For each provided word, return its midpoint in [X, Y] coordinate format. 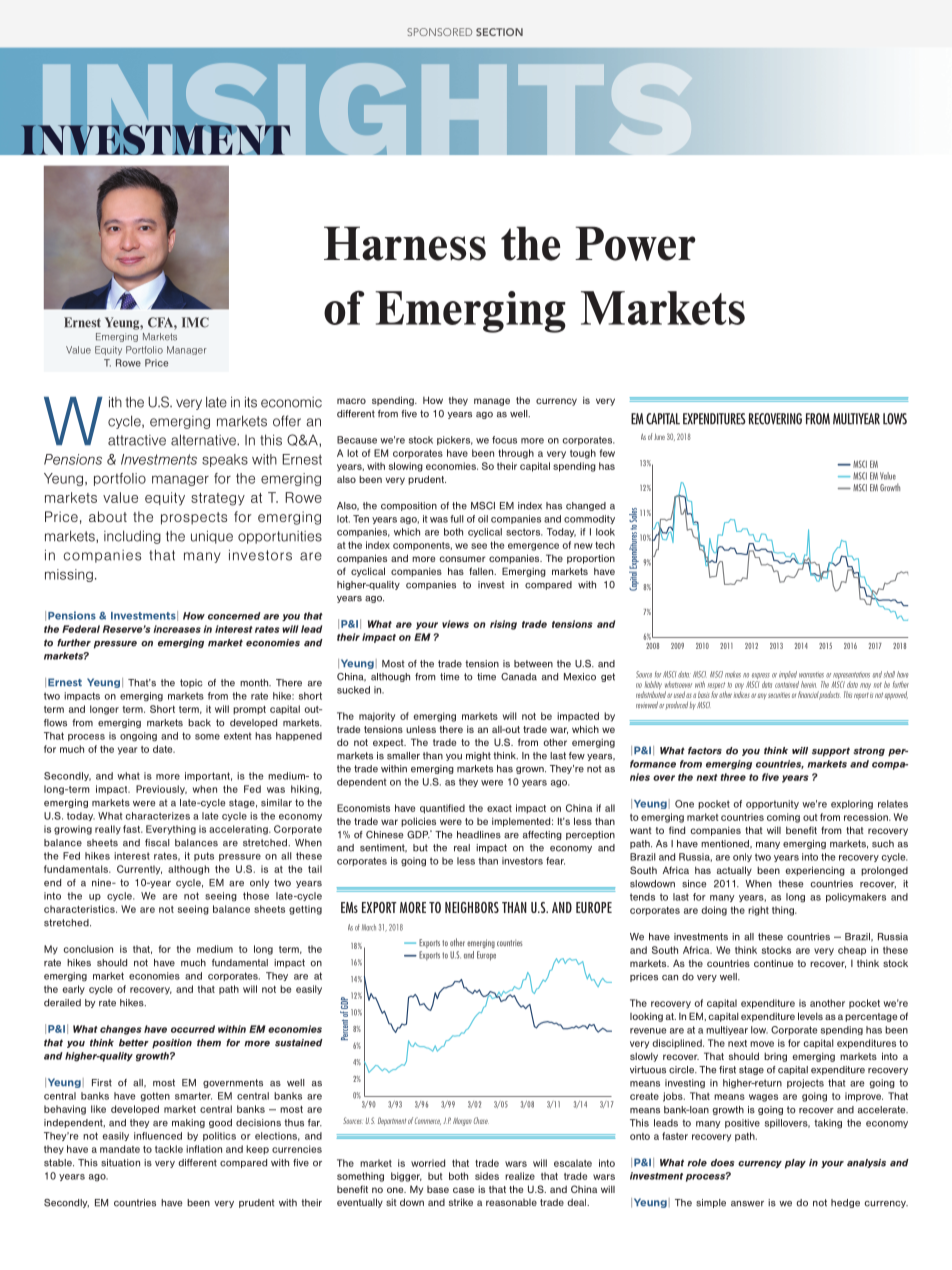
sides [487, 1176]
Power [635, 243]
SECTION [499, 32]
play [795, 1164]
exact [499, 808]
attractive [137, 440]
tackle [169, 1149]
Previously [161, 790]
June [659, 437]
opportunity [772, 804]
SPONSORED [439, 32]
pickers [455, 440]
